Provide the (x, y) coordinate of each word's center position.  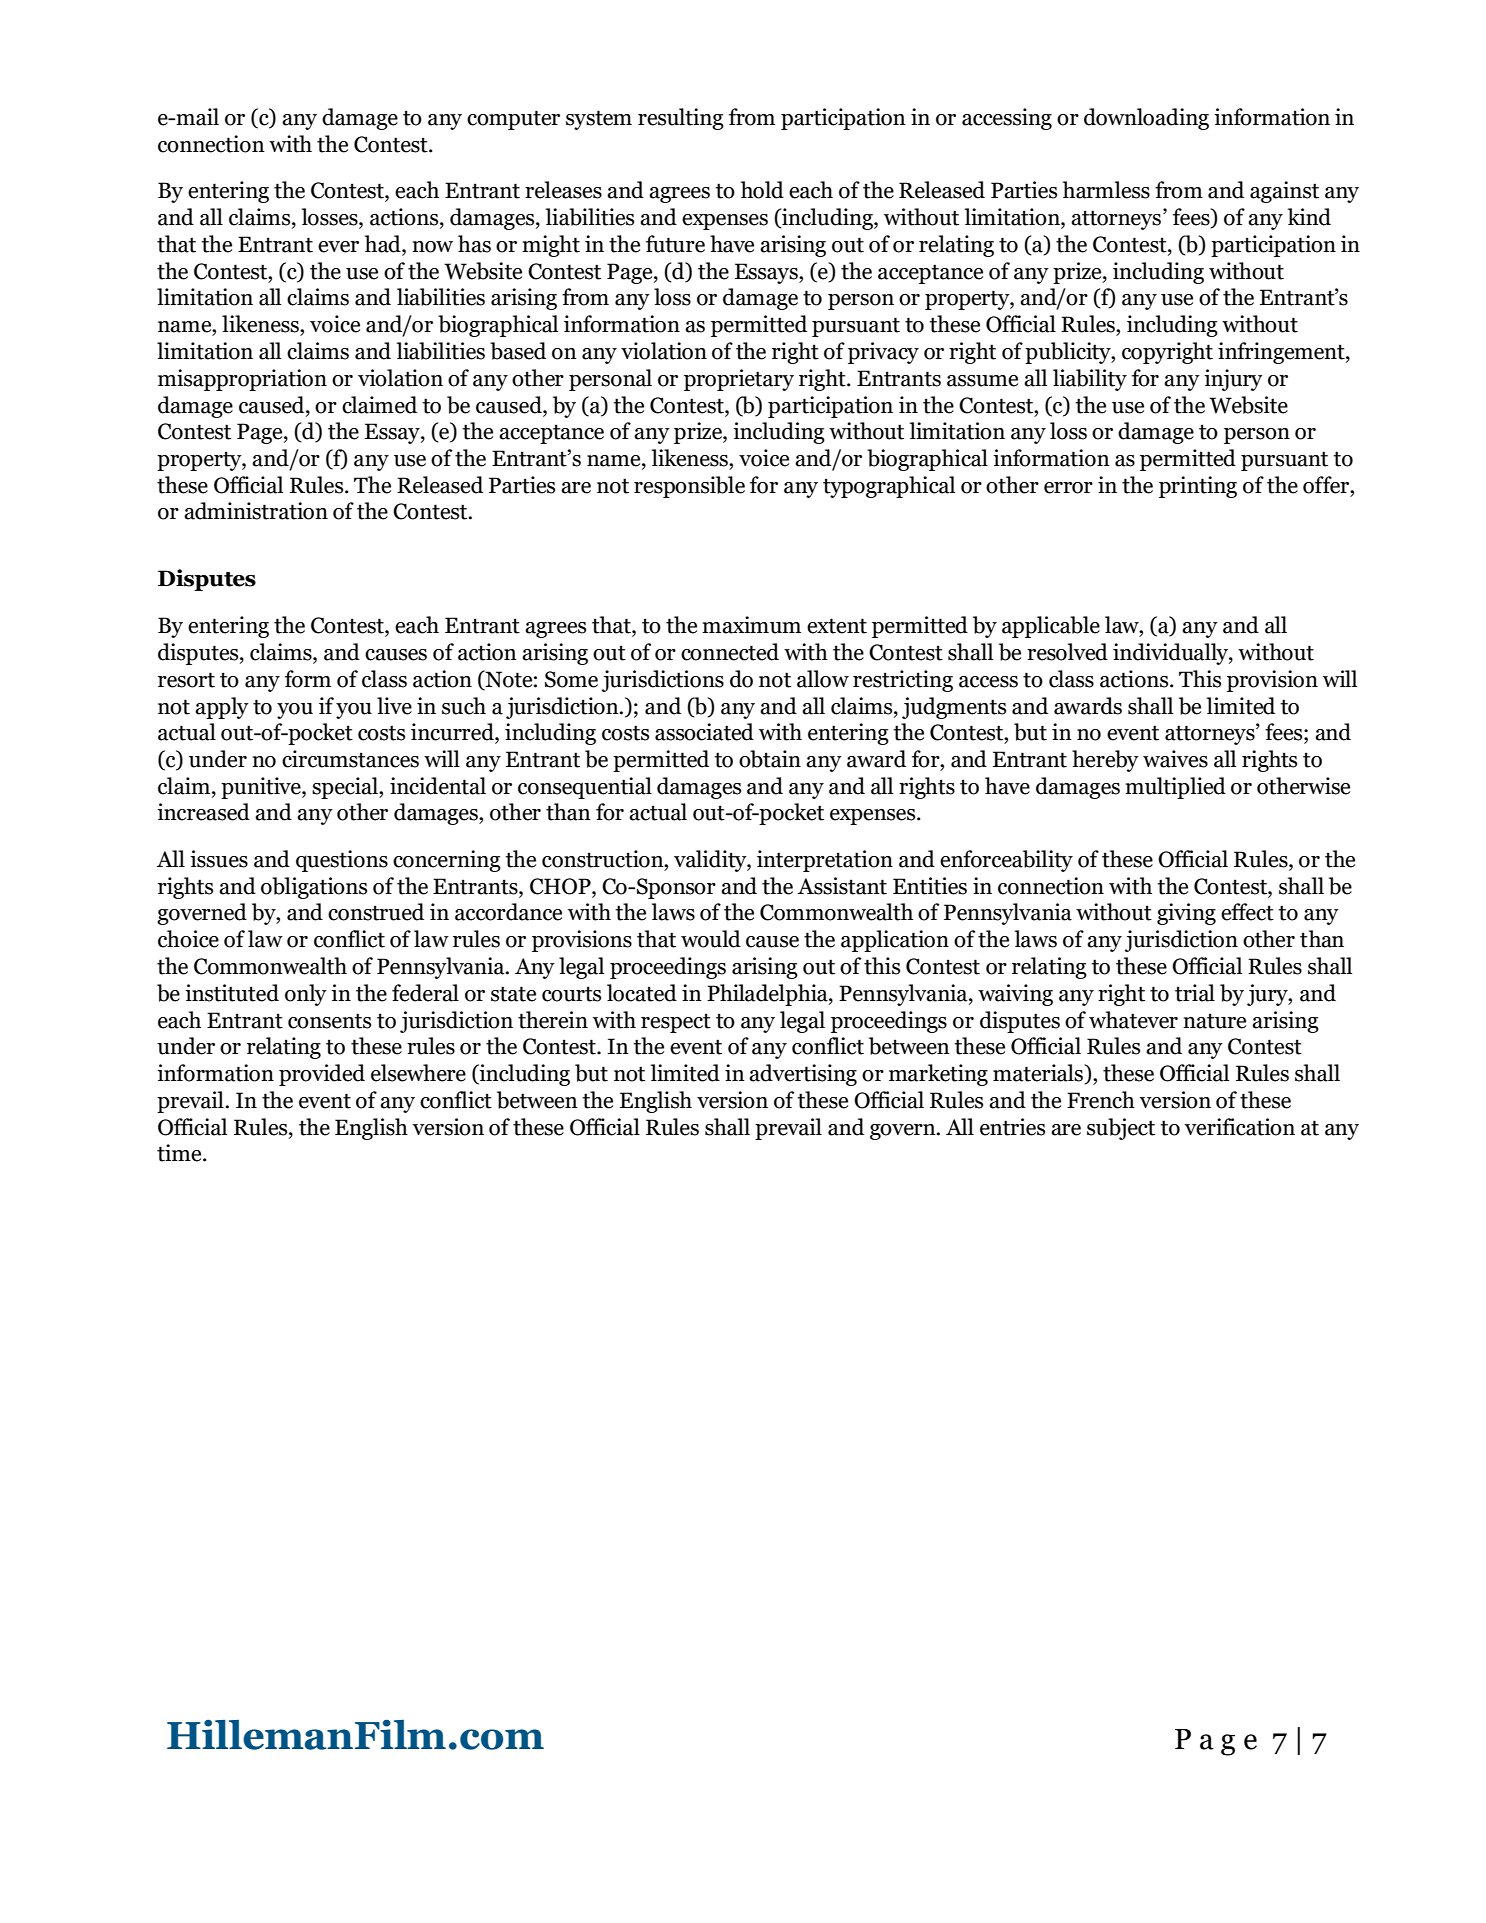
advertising (803, 1075)
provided (322, 1075)
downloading (1146, 119)
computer (513, 120)
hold (762, 190)
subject (1121, 1129)
